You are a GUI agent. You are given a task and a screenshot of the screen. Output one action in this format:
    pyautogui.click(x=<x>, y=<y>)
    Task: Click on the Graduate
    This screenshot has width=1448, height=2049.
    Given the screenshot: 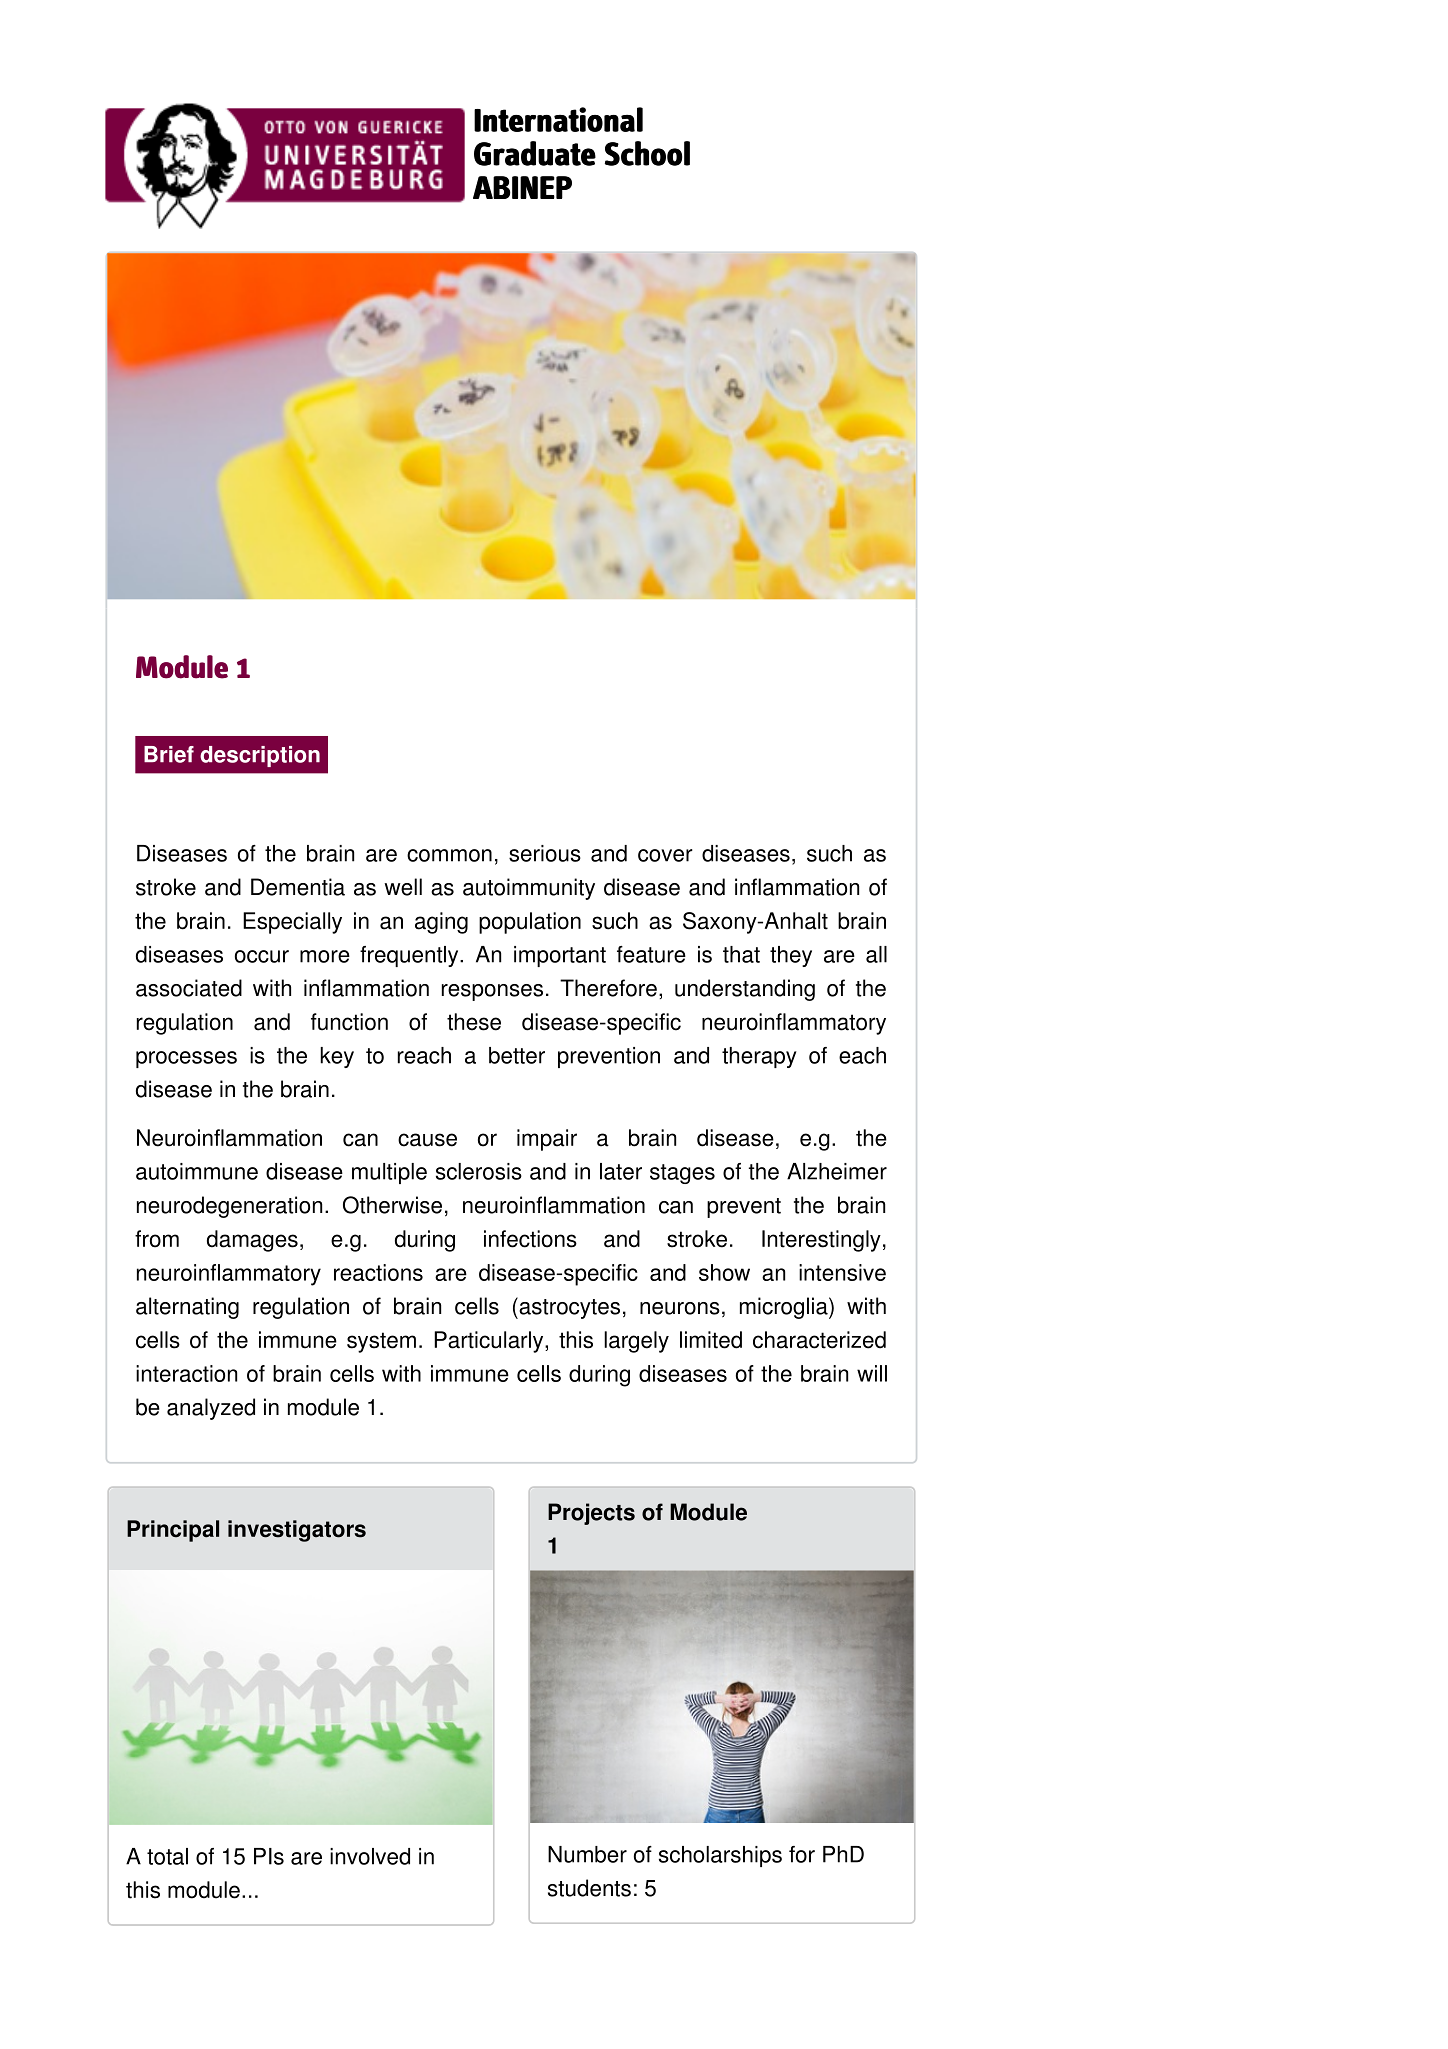 What is the action you would take?
    pyautogui.click(x=535, y=153)
